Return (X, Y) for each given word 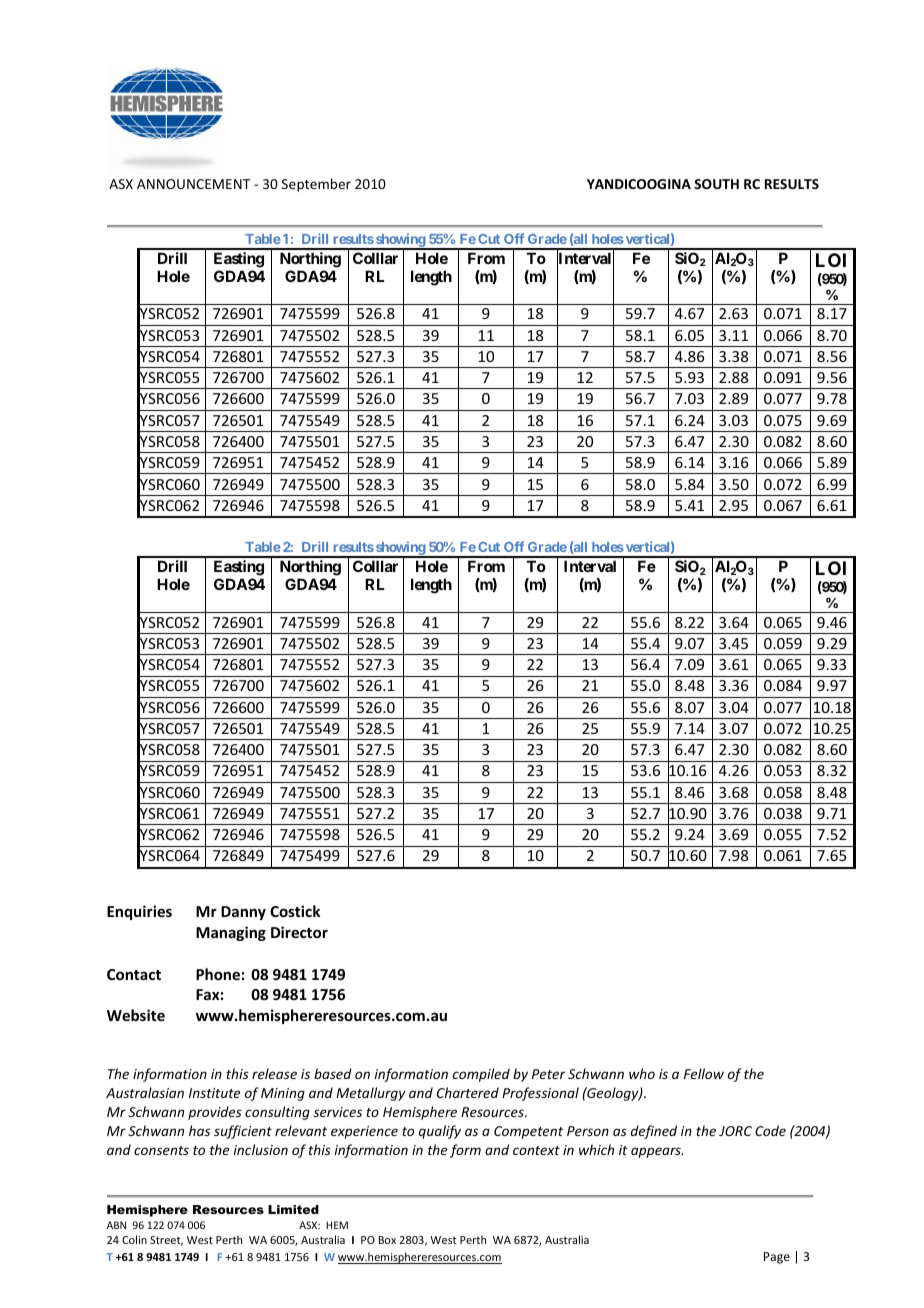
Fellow (704, 1073)
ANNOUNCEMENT (193, 184)
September (316, 185)
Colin (134, 1239)
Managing (231, 933)
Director (299, 932)
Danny (243, 913)
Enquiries (139, 912)
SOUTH (716, 184)
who (642, 1073)
